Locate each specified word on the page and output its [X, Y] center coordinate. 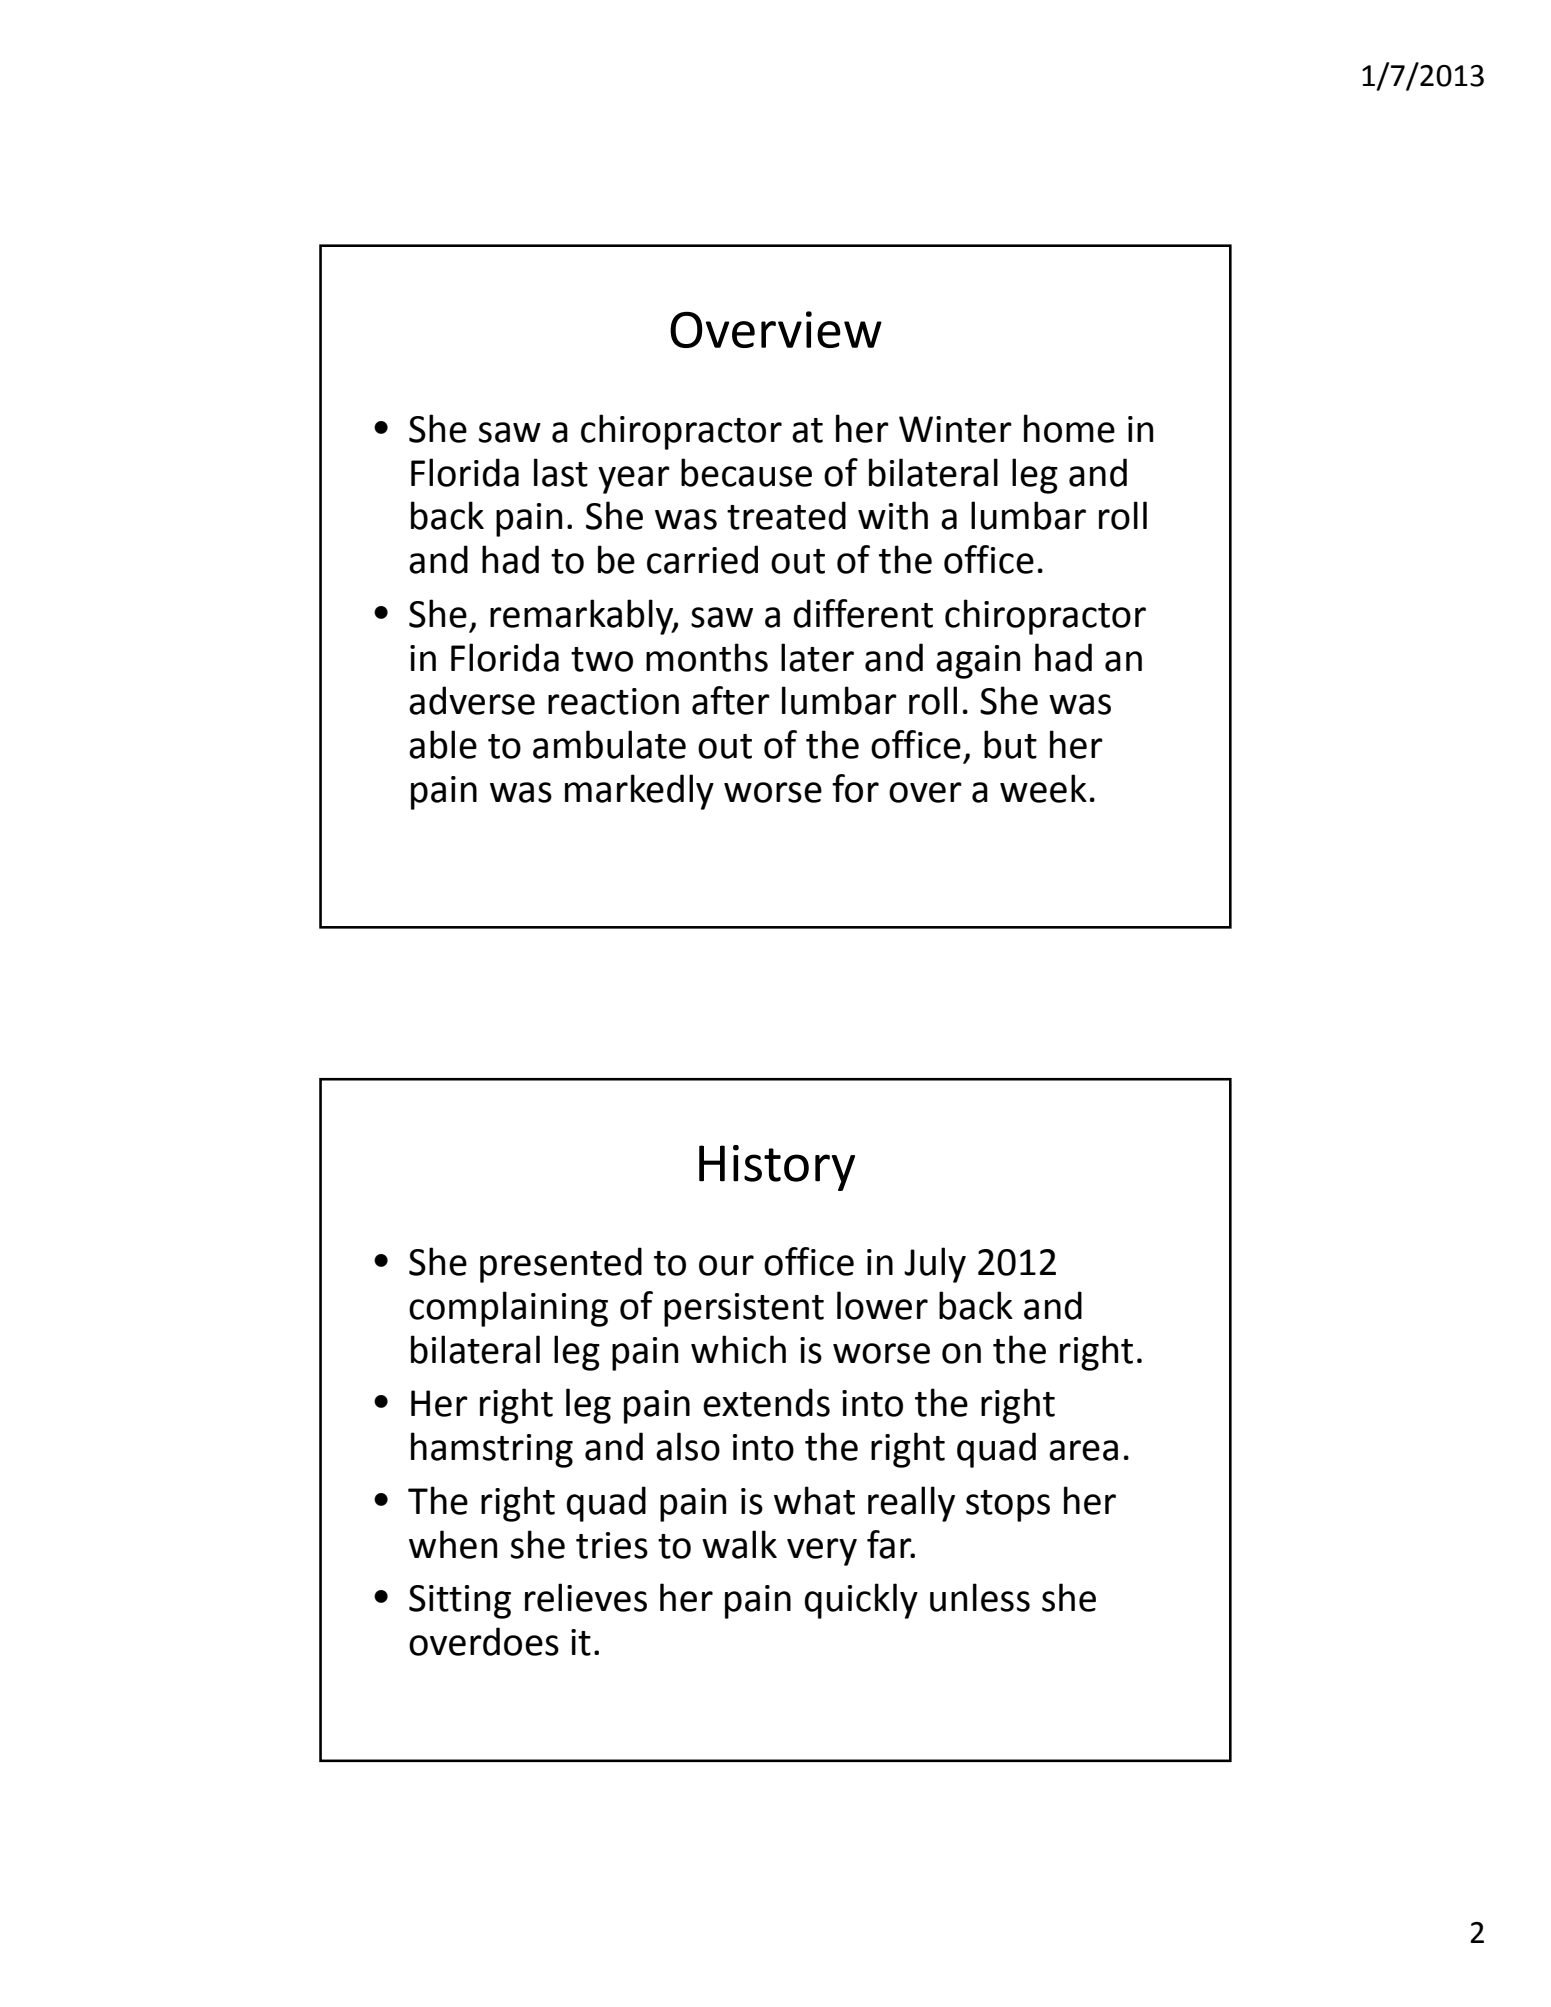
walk [739, 1544]
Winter [955, 429]
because [746, 472]
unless [980, 1597]
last [561, 472]
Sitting [460, 1602]
